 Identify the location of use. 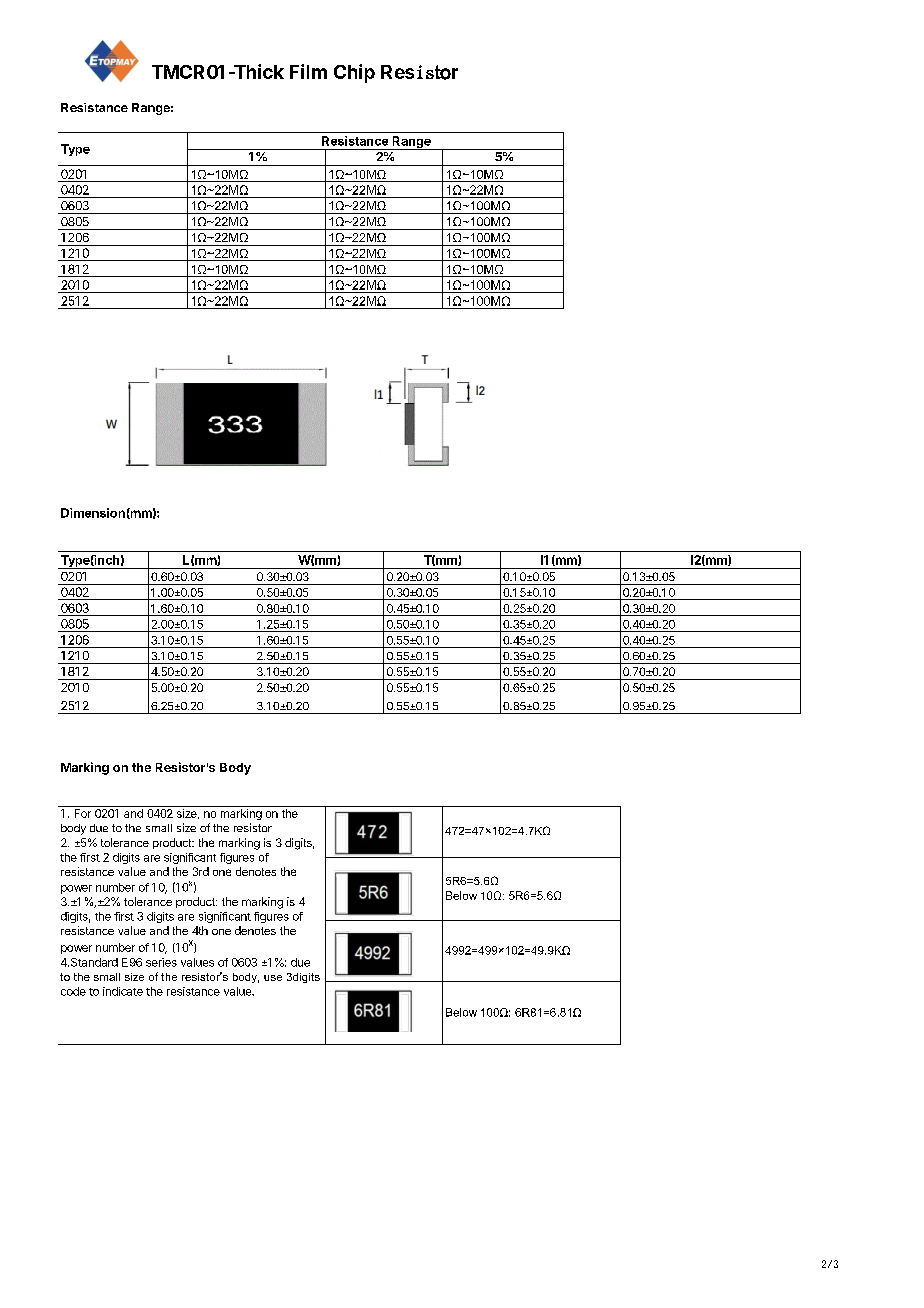
(273, 978).
